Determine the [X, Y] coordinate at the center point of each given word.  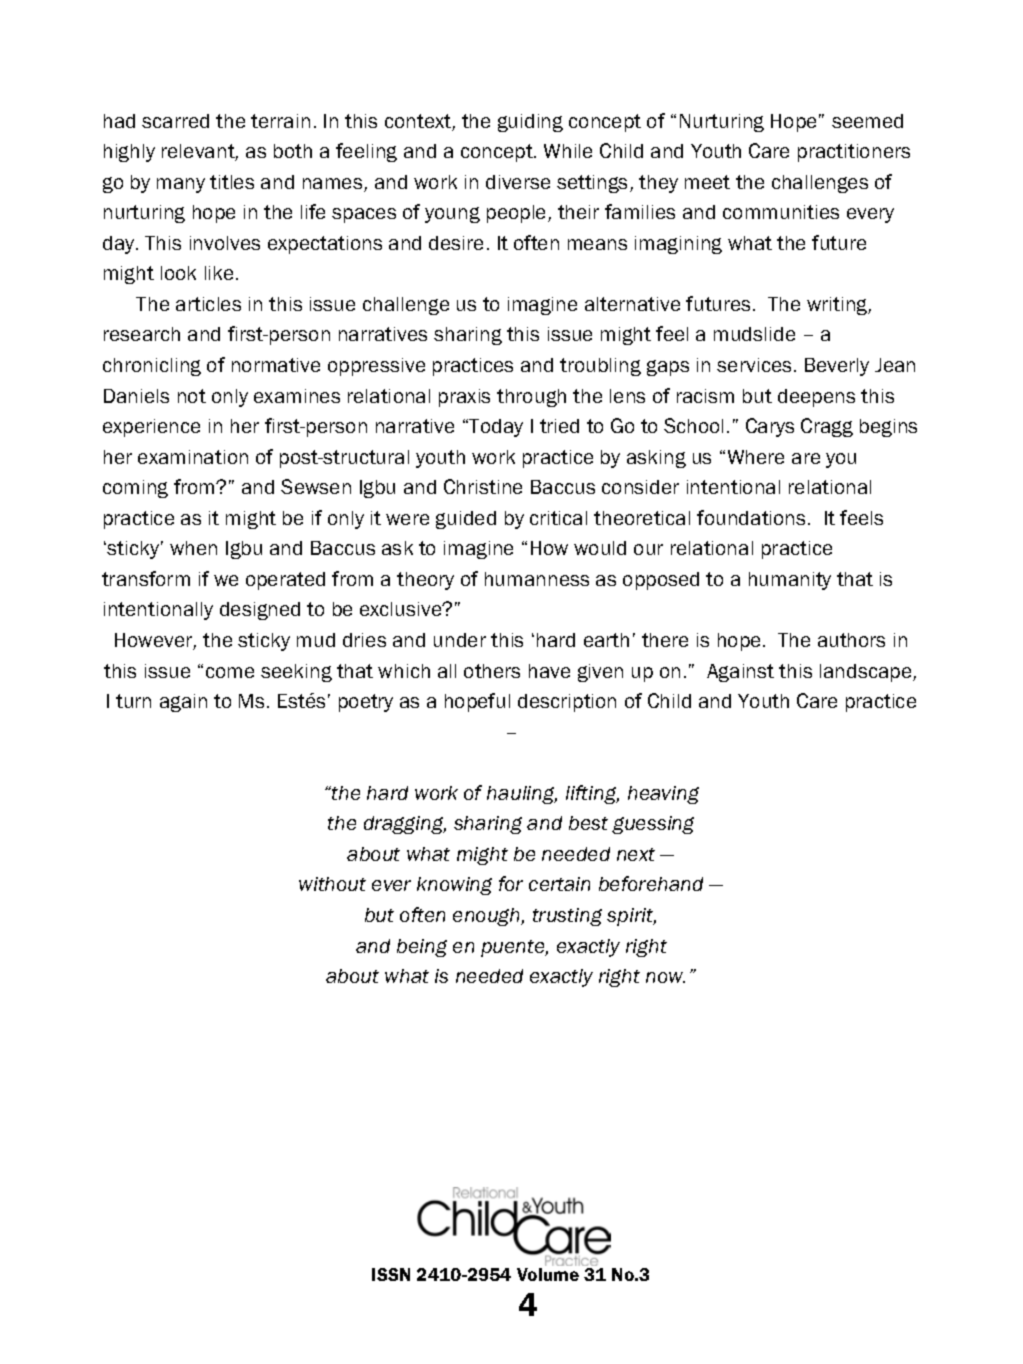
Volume [548, 1274]
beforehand [651, 883]
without [332, 884]
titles [232, 182]
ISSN [391, 1274]
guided [466, 520]
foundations [751, 517]
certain [559, 884]
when [193, 548]
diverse [518, 182]
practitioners [854, 153]
